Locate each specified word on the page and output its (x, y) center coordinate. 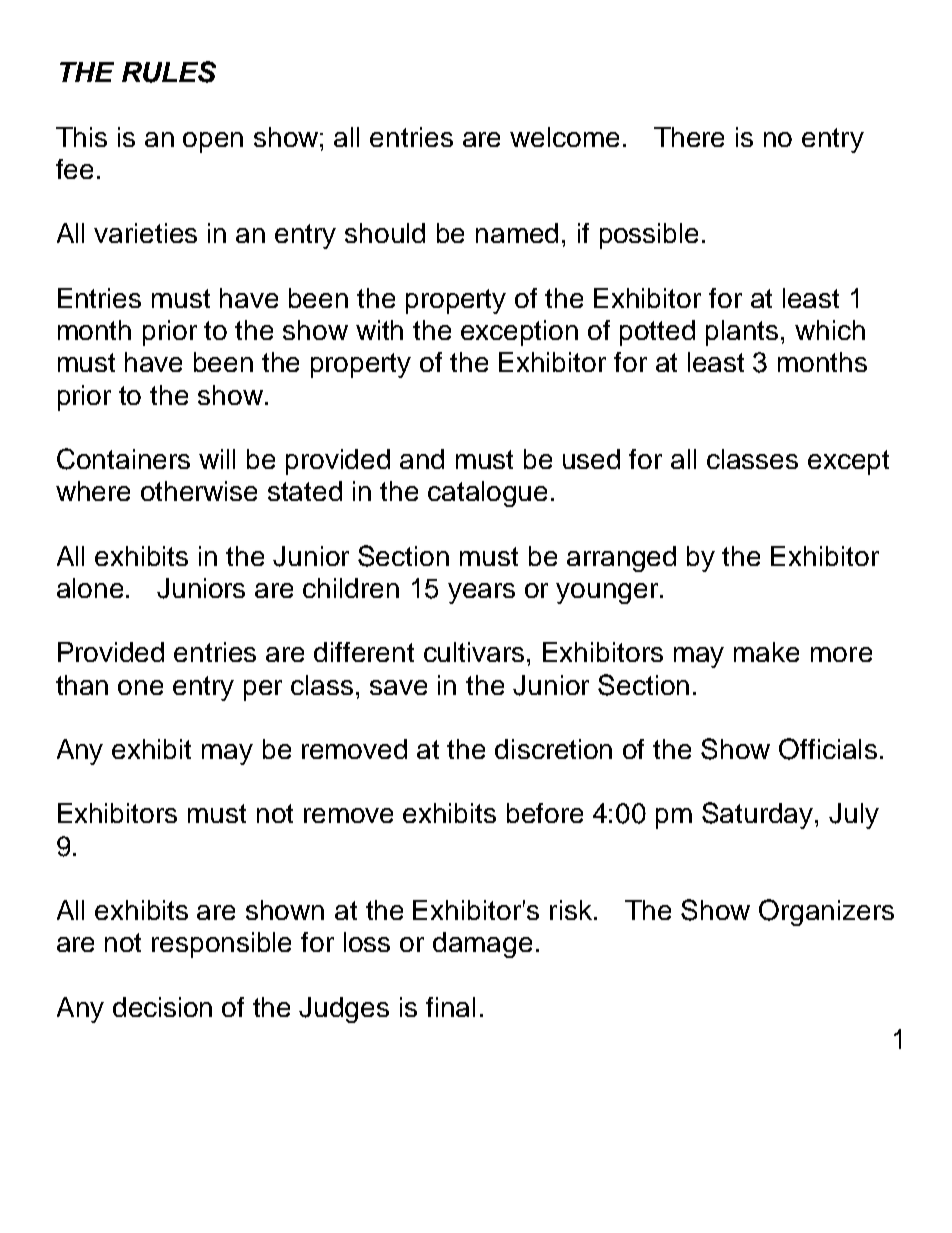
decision (162, 1007)
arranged (621, 559)
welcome (564, 137)
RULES (169, 72)
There (689, 137)
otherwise (199, 491)
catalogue (487, 494)
